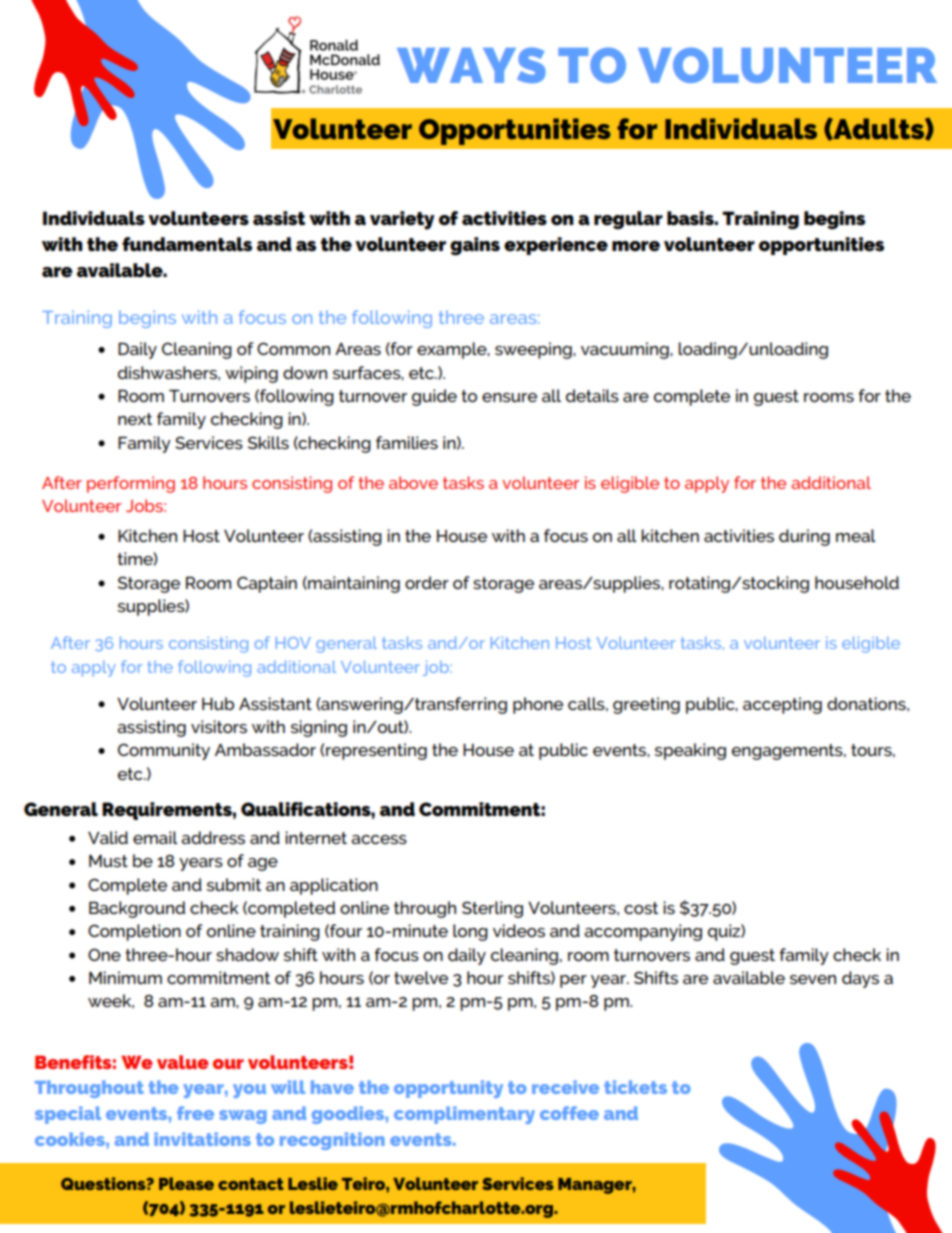 The image size is (952, 1233). I want to click on WAYS, so click(471, 65).
